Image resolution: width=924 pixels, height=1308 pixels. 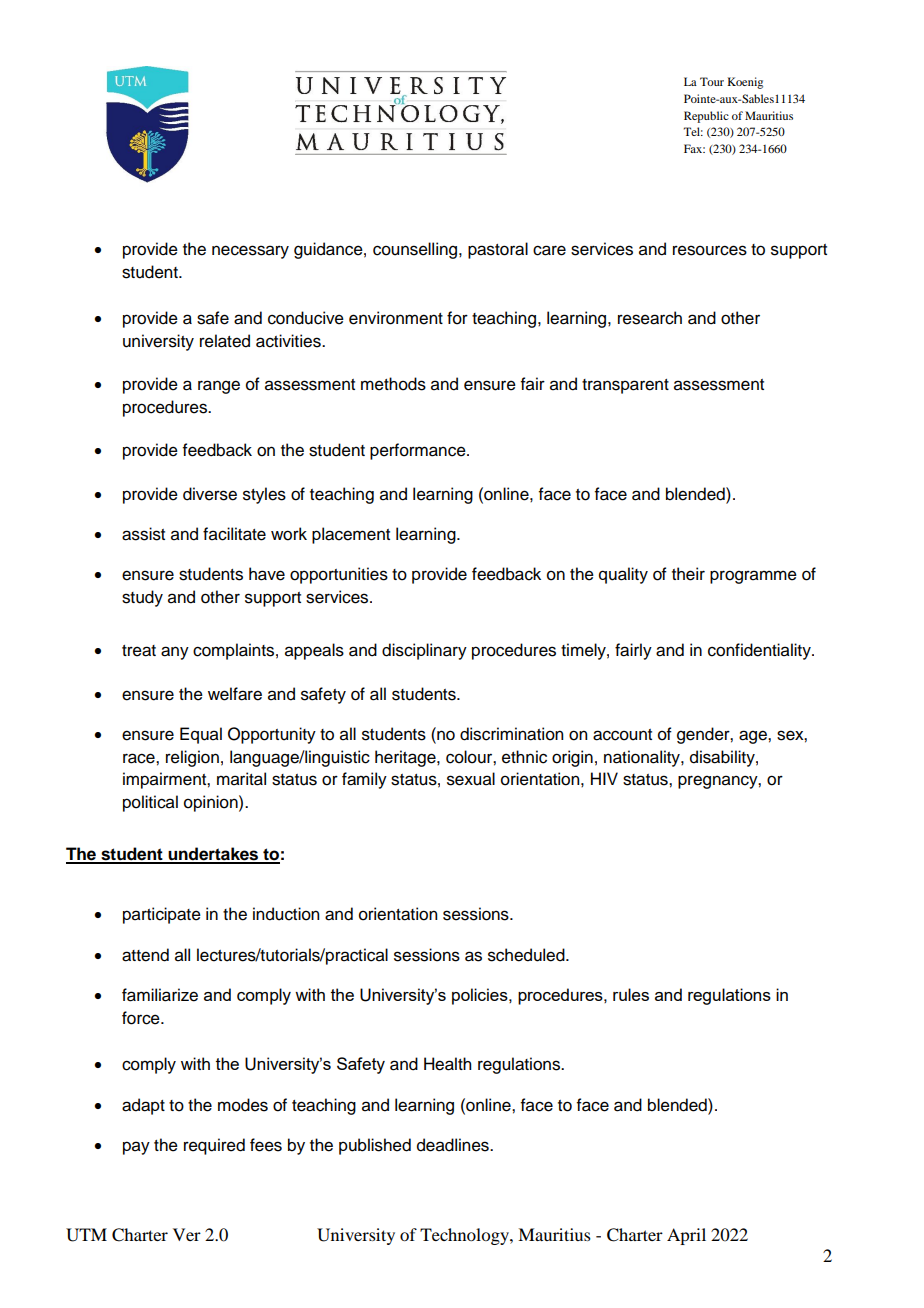 I want to click on confidentiality, so click(x=760, y=651).
